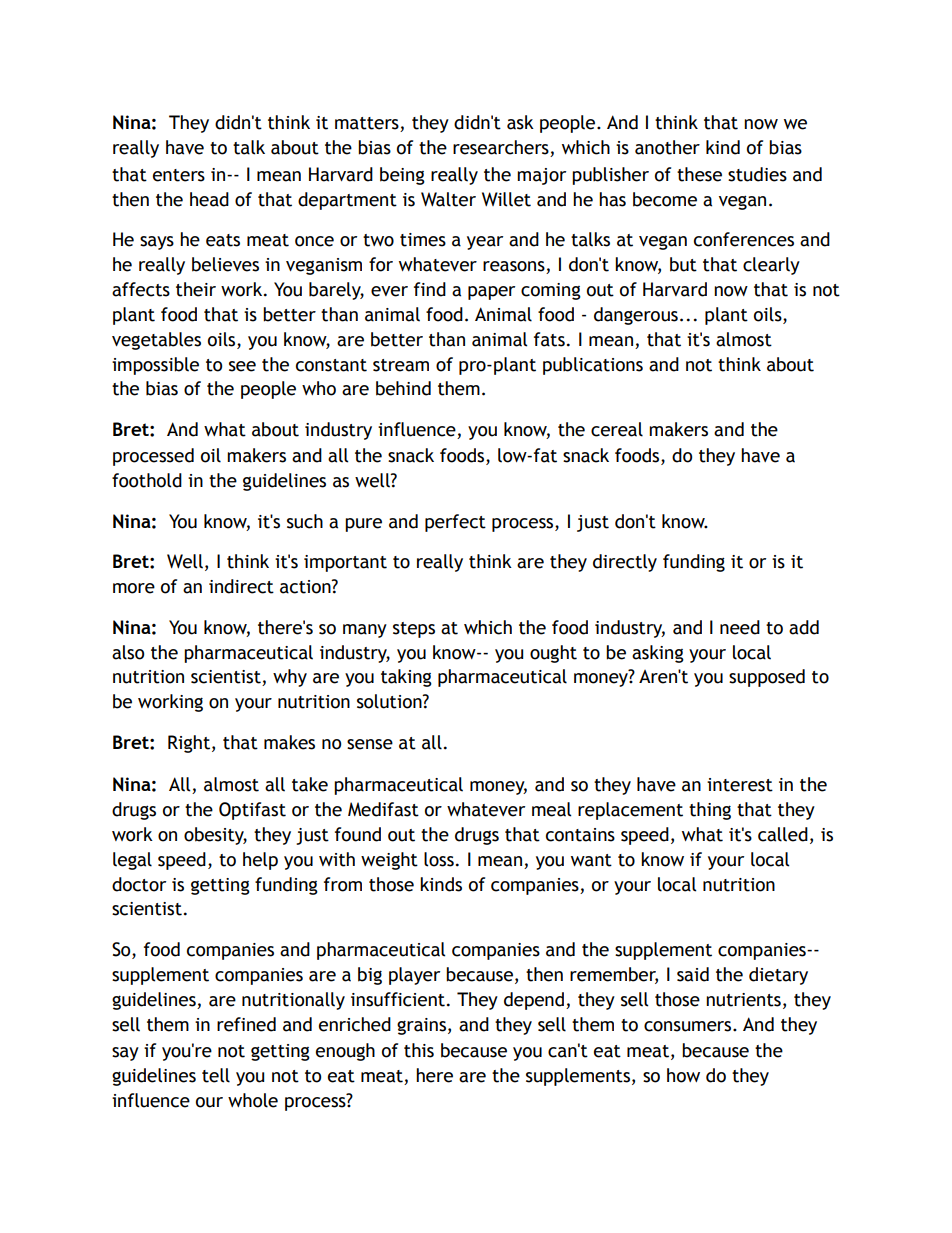 The image size is (952, 1233). What do you see at coordinates (455, 523) in the screenshot?
I see `perfect` at bounding box center [455, 523].
